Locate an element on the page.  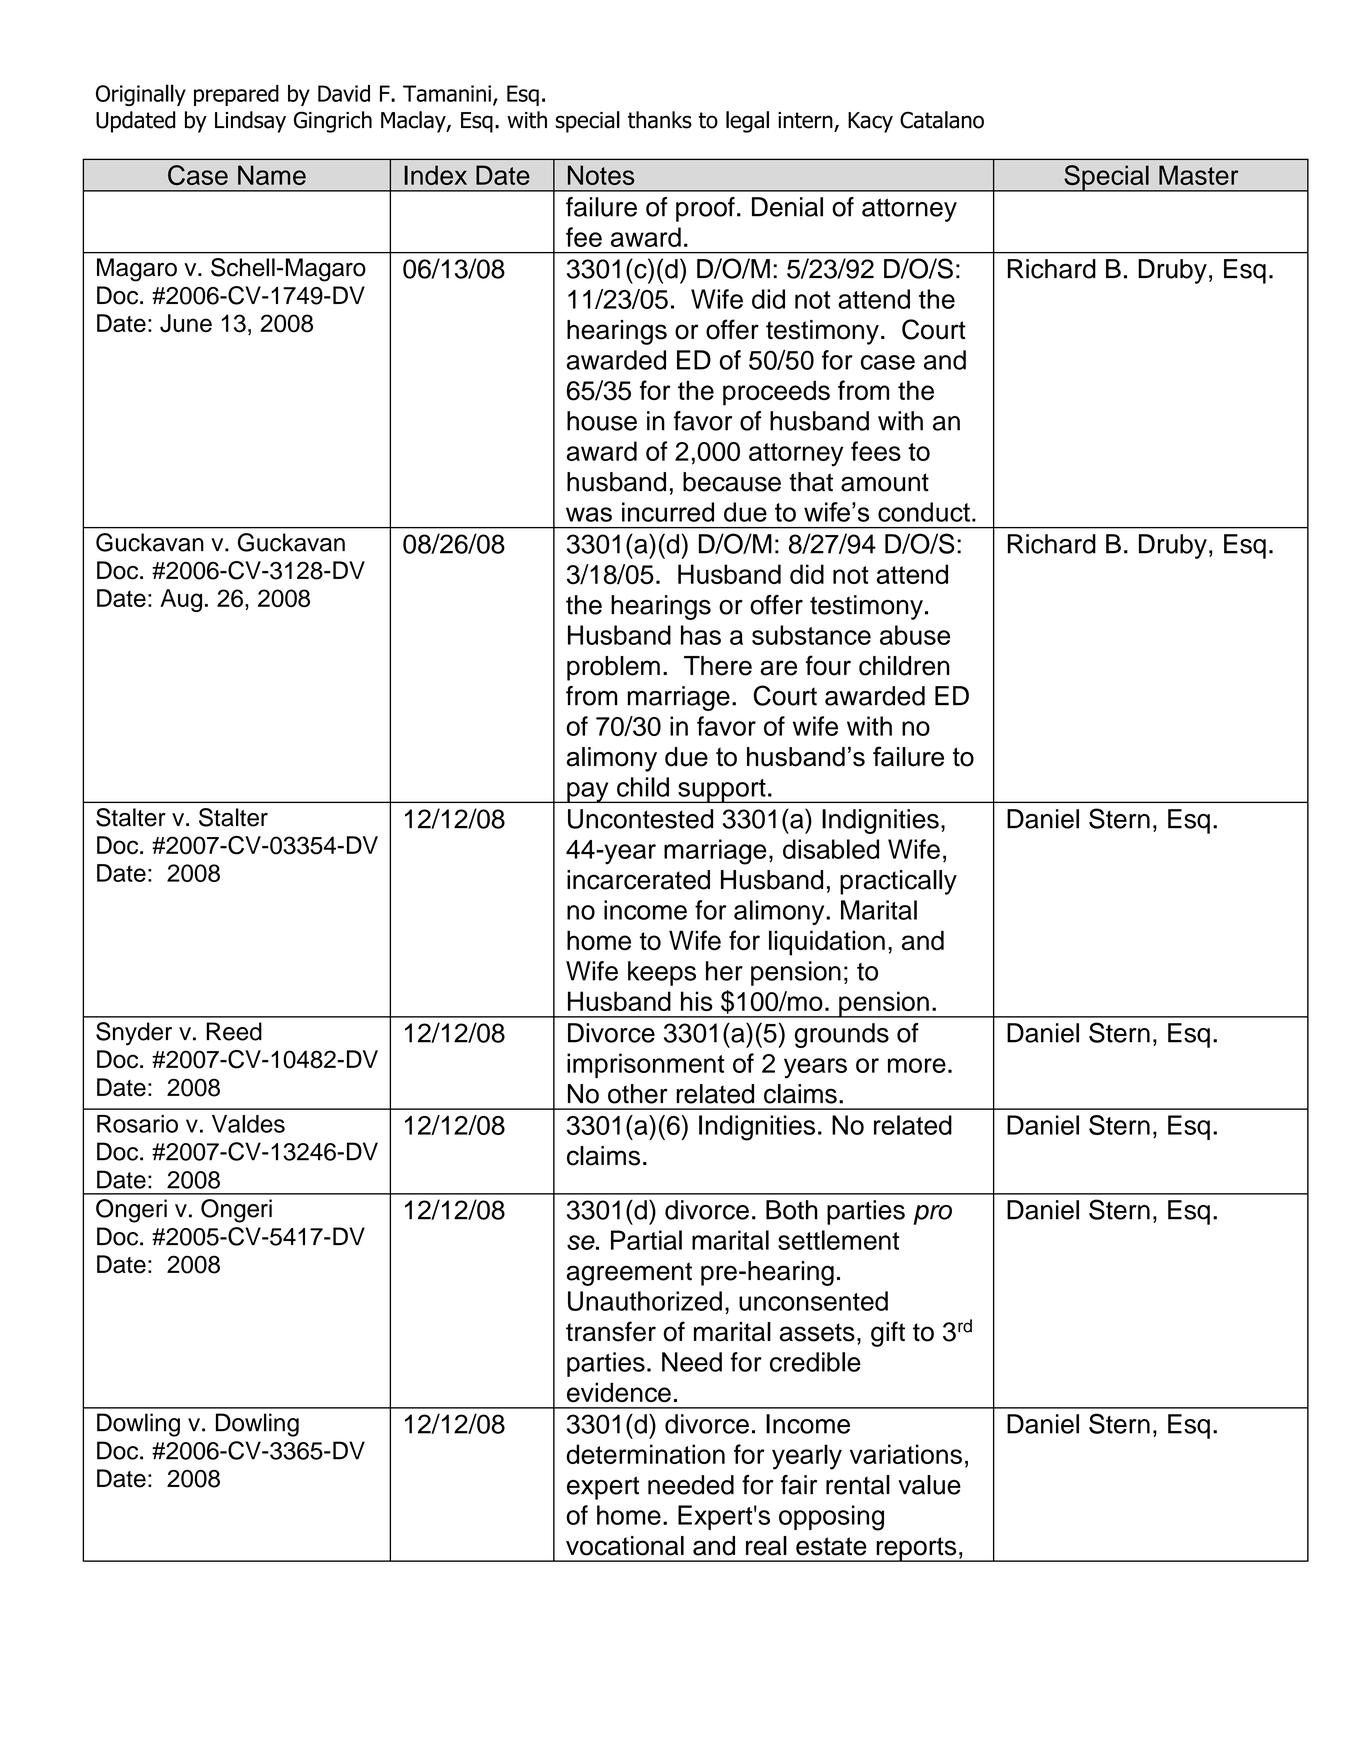
abuse is located at coordinates (915, 635).
